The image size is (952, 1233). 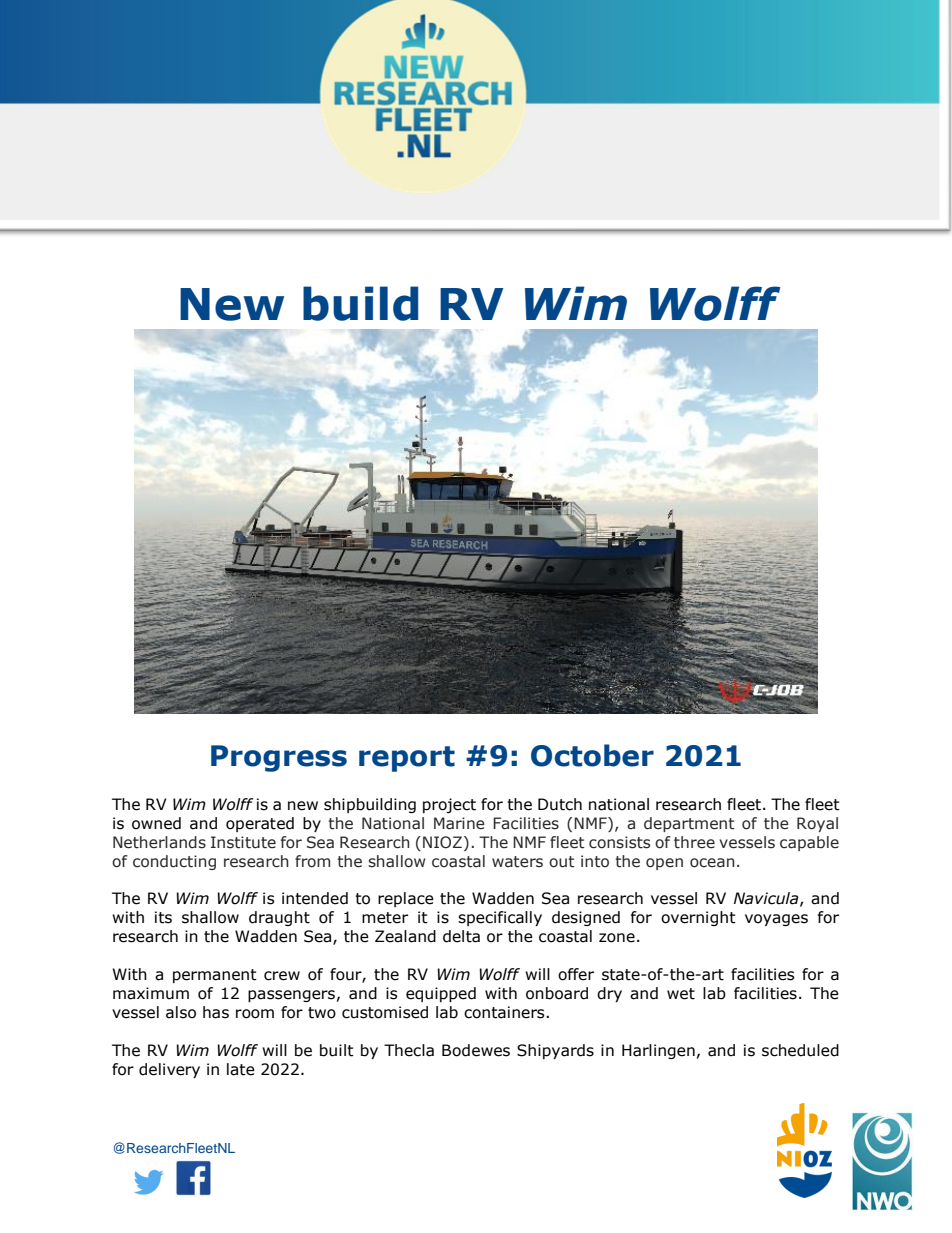 I want to click on ocean, so click(x=712, y=863).
